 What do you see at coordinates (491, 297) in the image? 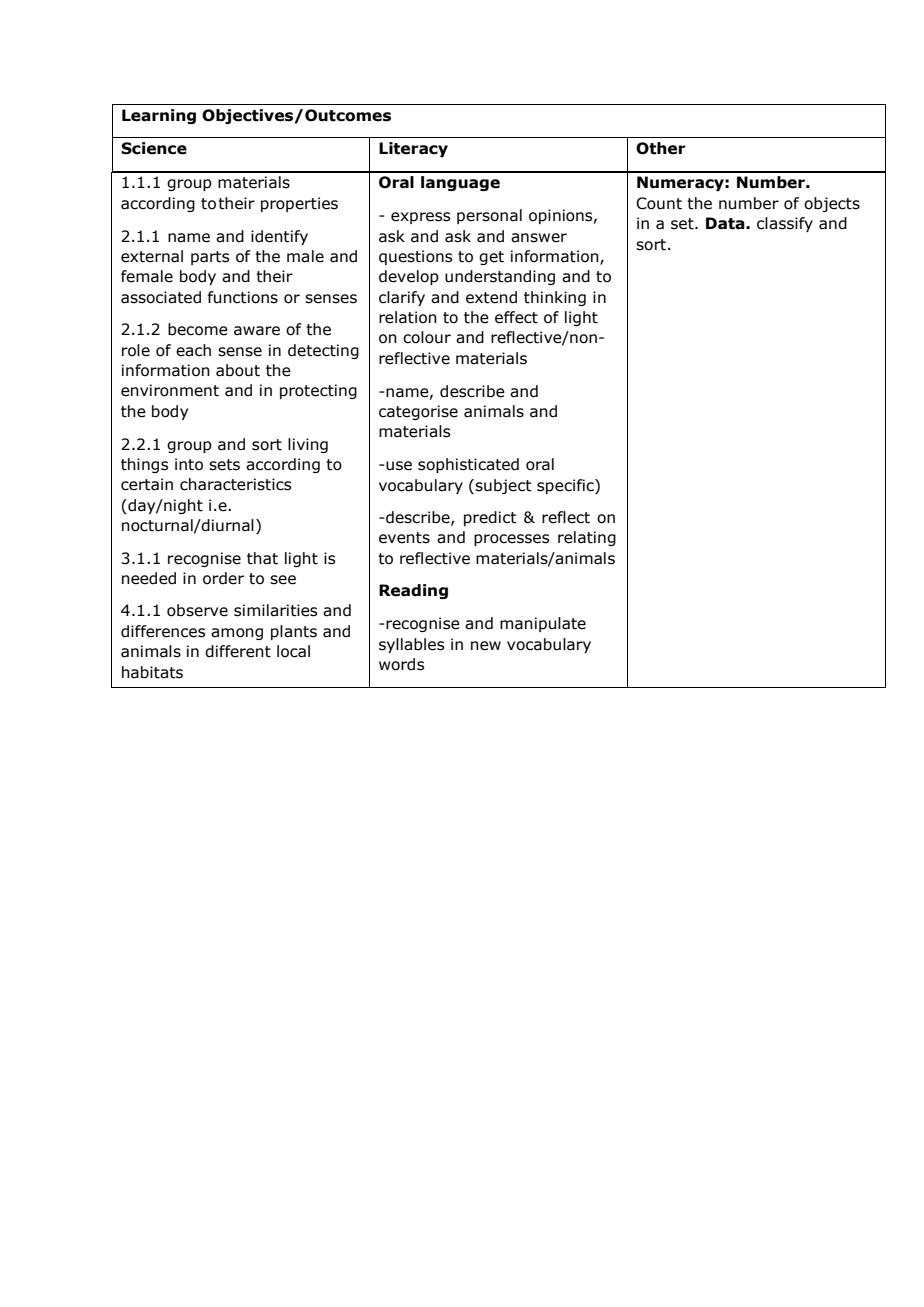
I see `extend` at bounding box center [491, 297].
